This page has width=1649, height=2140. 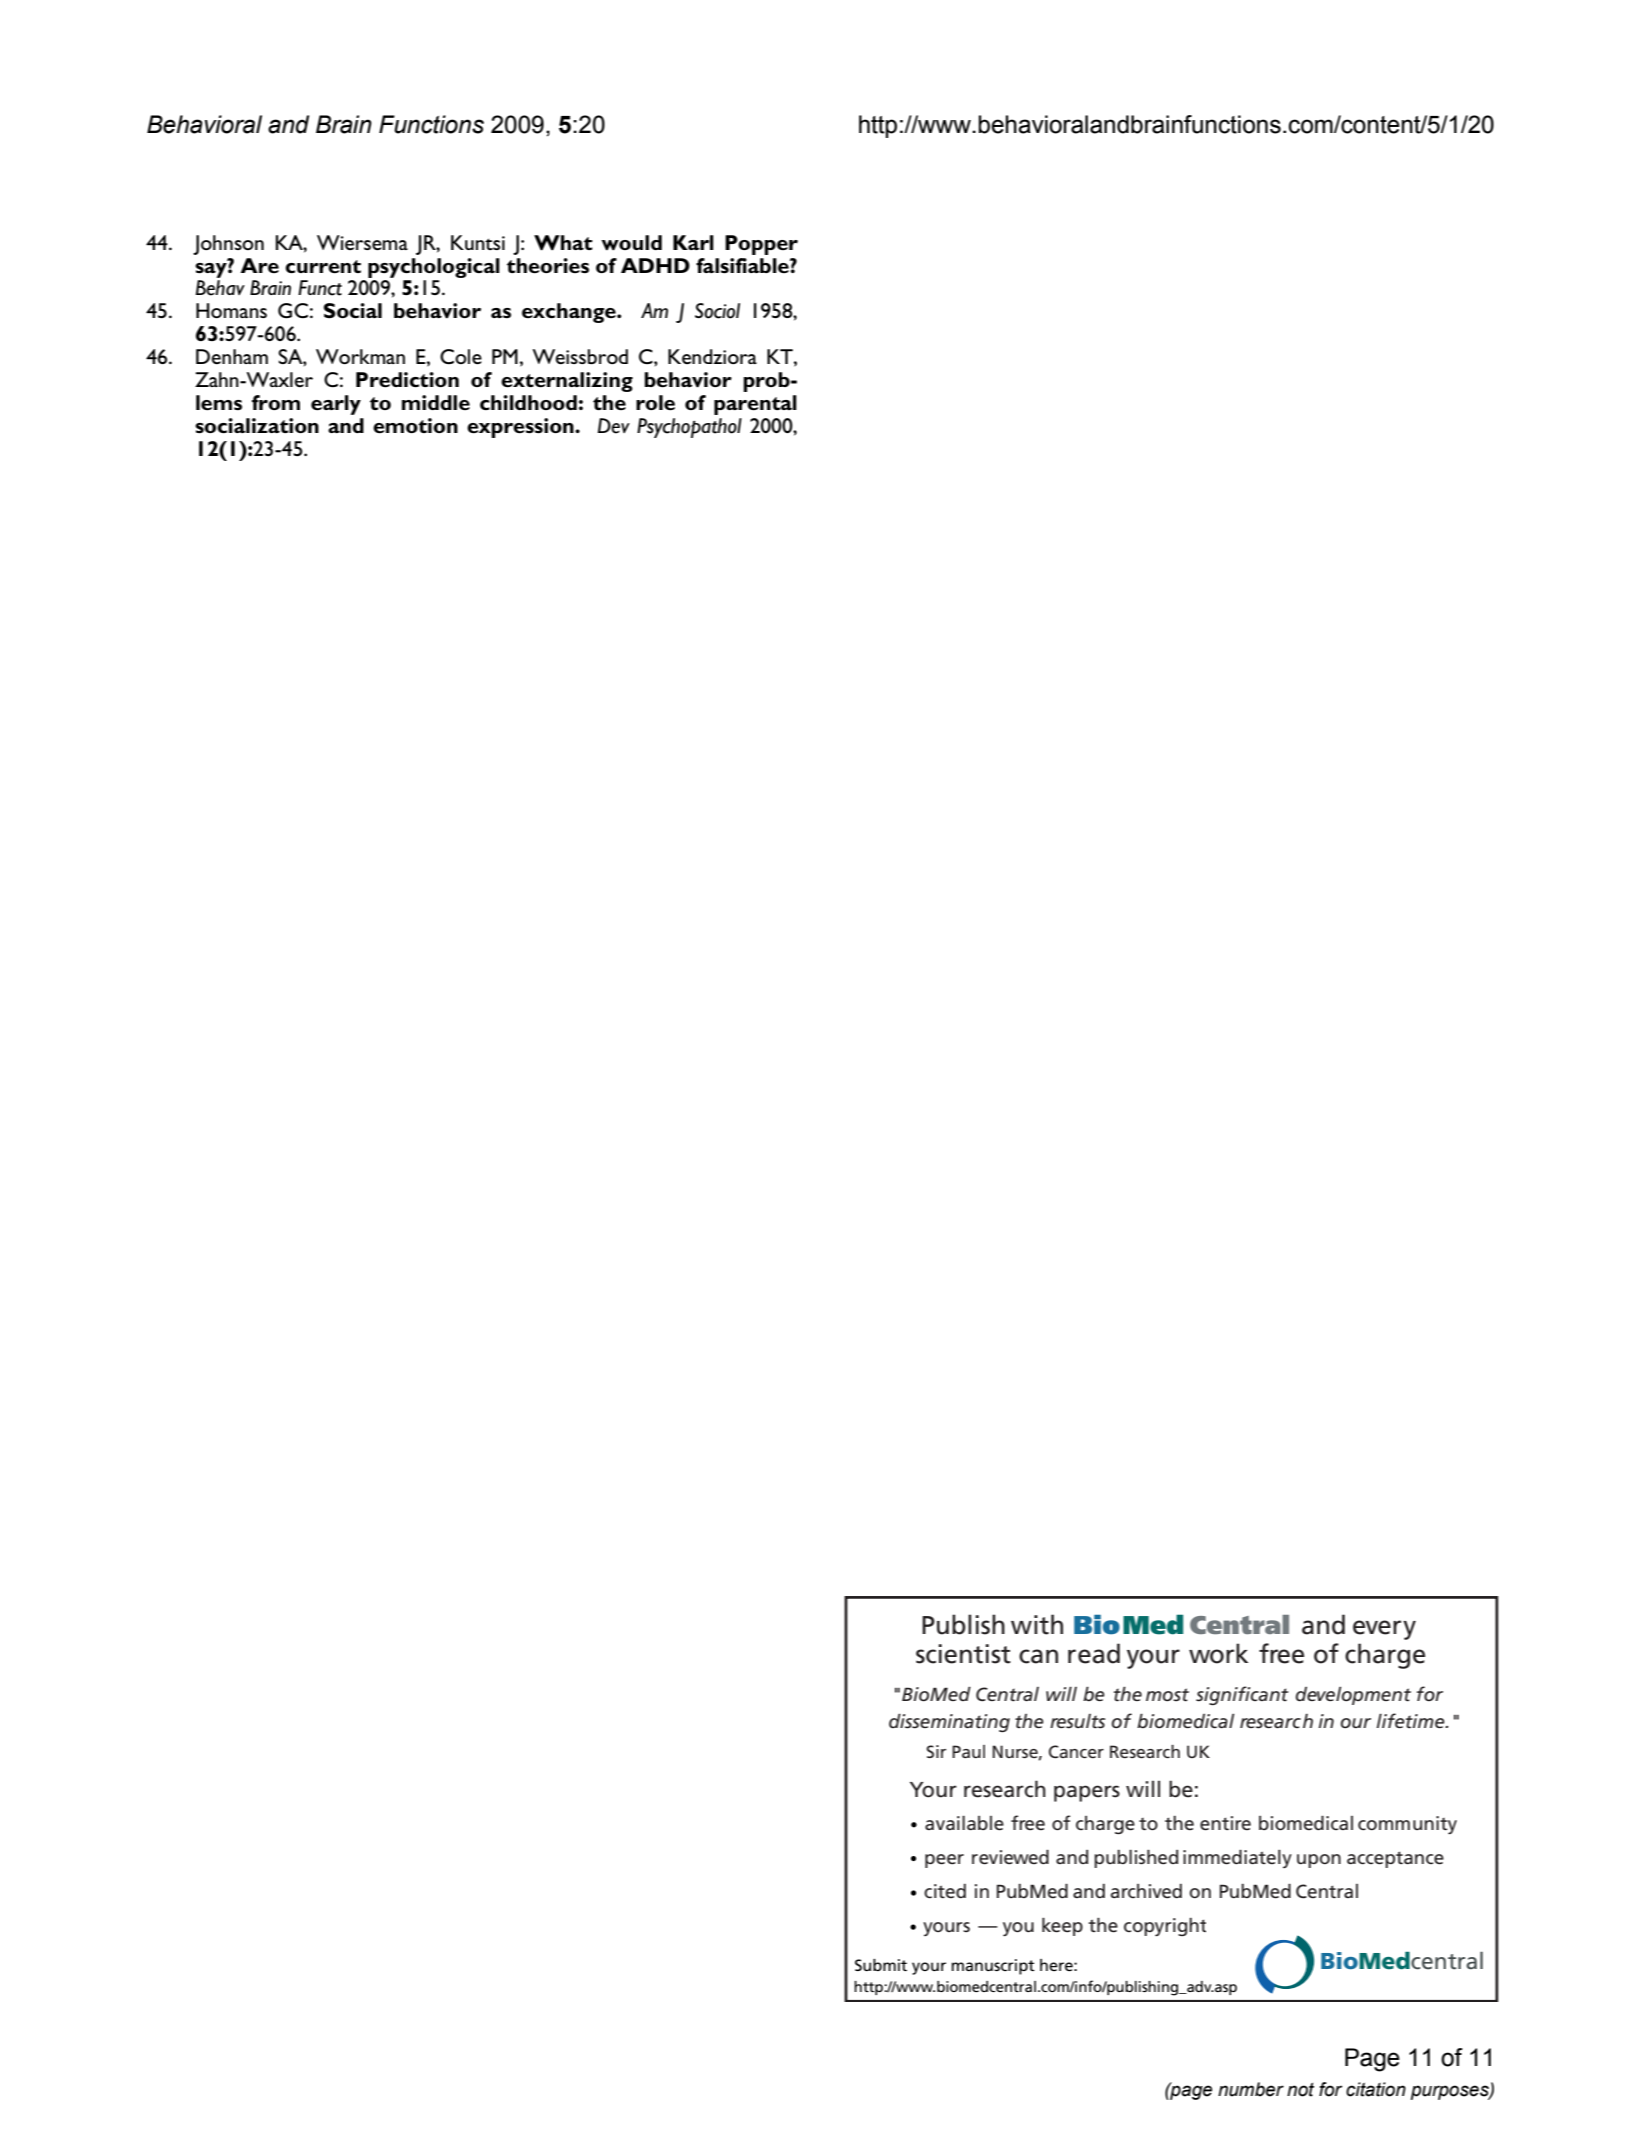 What do you see at coordinates (1037, 1624) in the page?
I see `with` at bounding box center [1037, 1624].
